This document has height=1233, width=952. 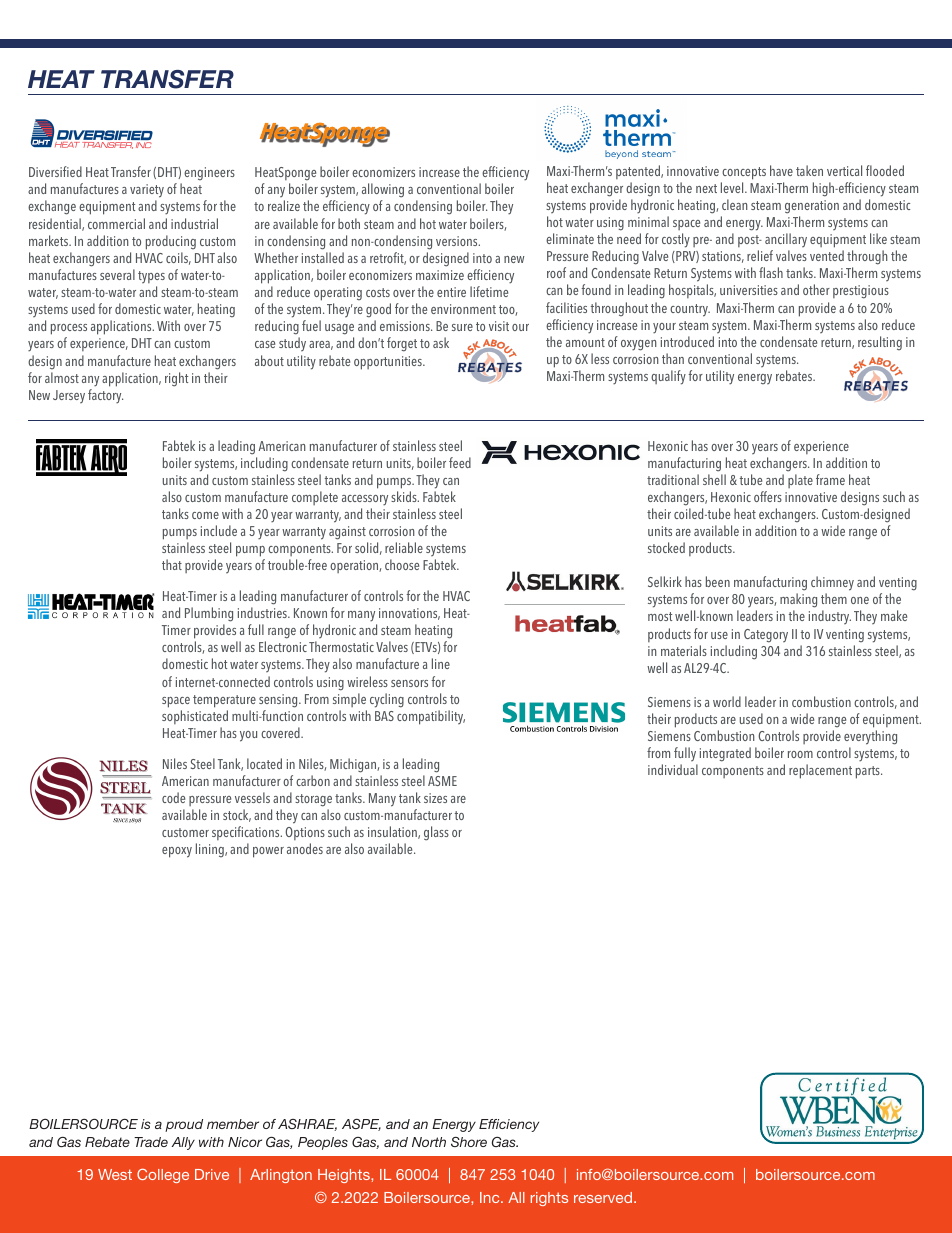 I want to click on plate, so click(x=800, y=481).
